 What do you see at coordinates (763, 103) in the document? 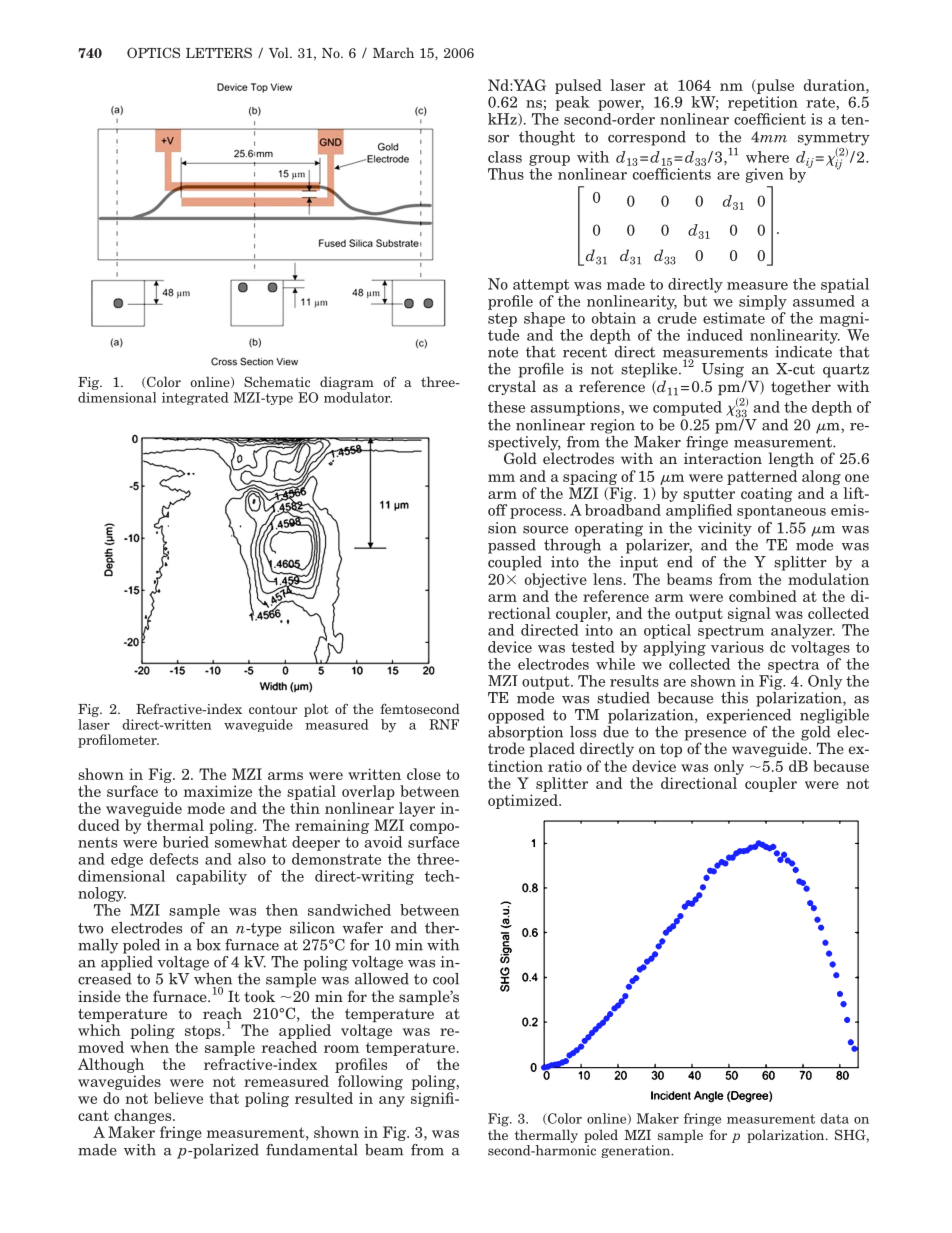
I see `repetition` at bounding box center [763, 103].
